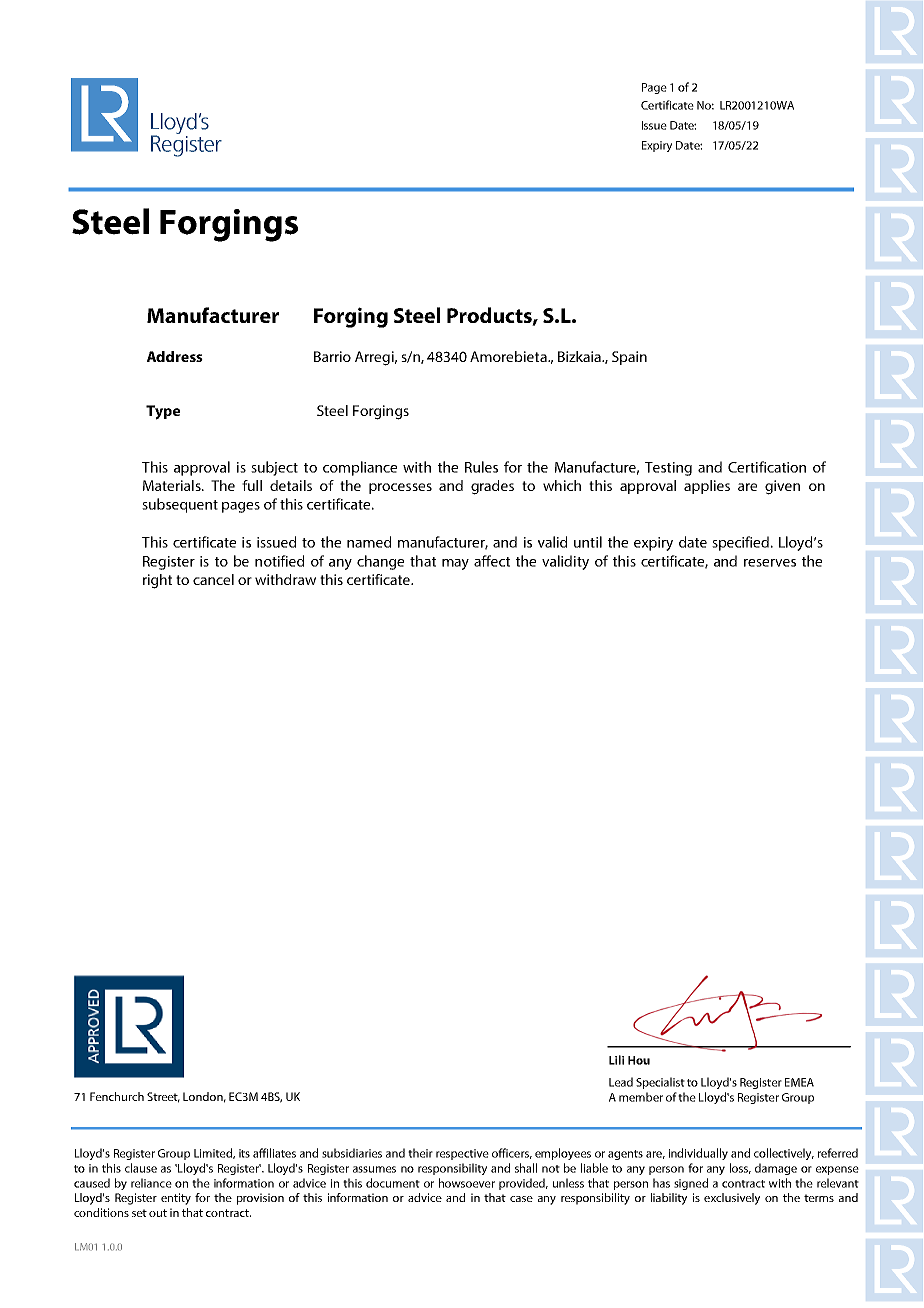 The height and width of the screenshot is (1308, 924). I want to click on Hou, so click(639, 1060).
